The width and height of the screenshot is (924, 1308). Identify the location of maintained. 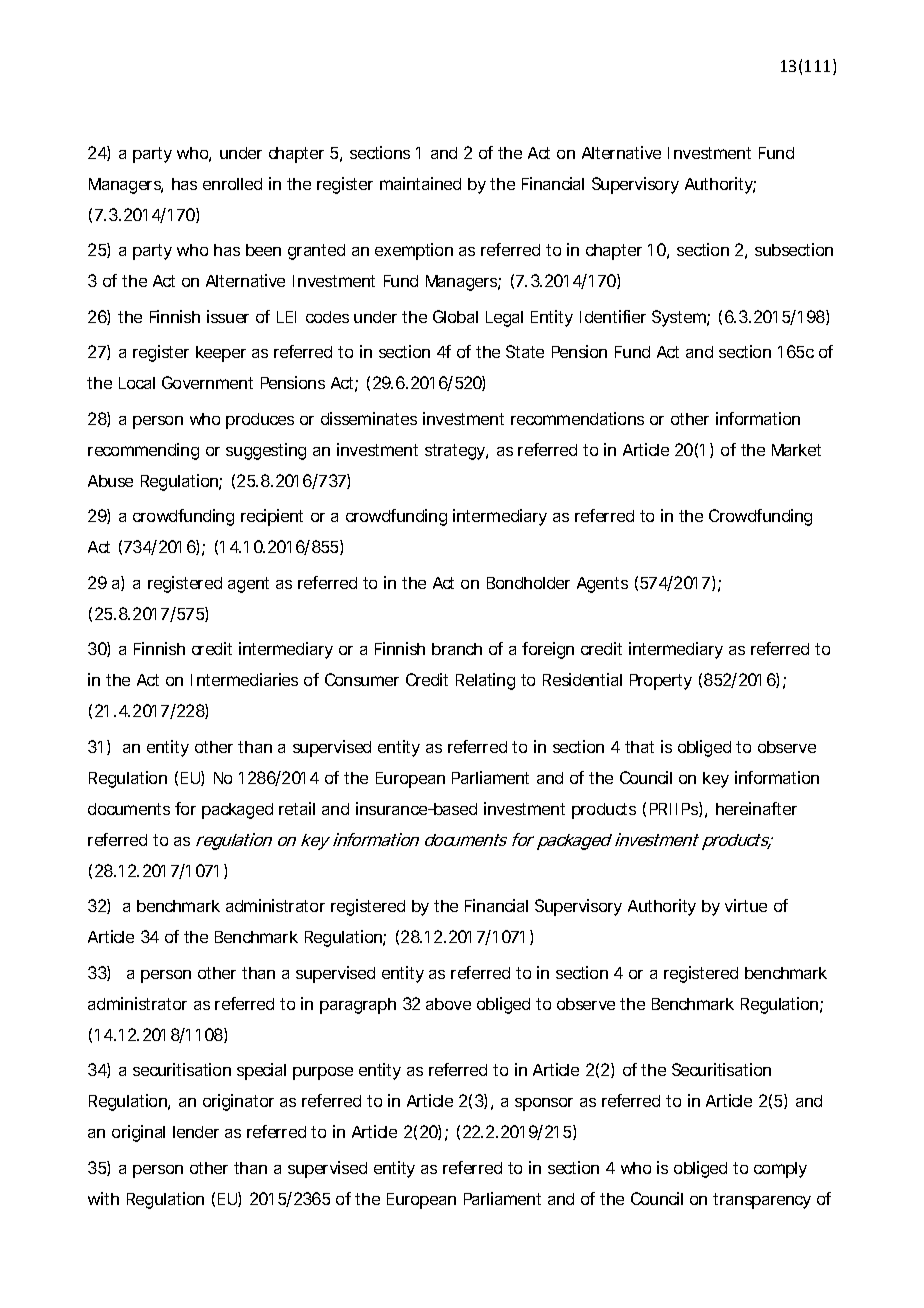
(420, 183).
